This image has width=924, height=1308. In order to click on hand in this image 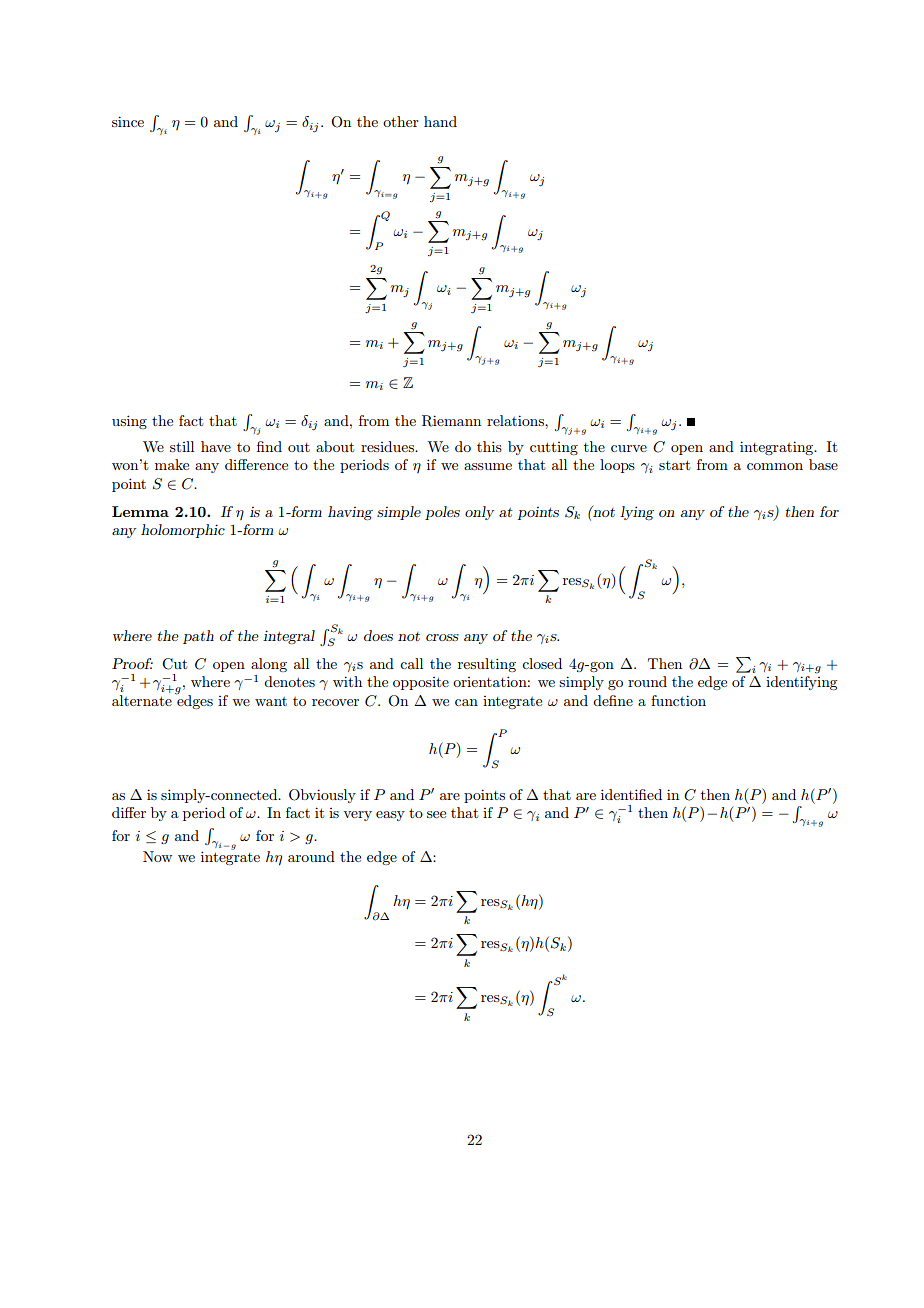, I will do `click(440, 121)`.
